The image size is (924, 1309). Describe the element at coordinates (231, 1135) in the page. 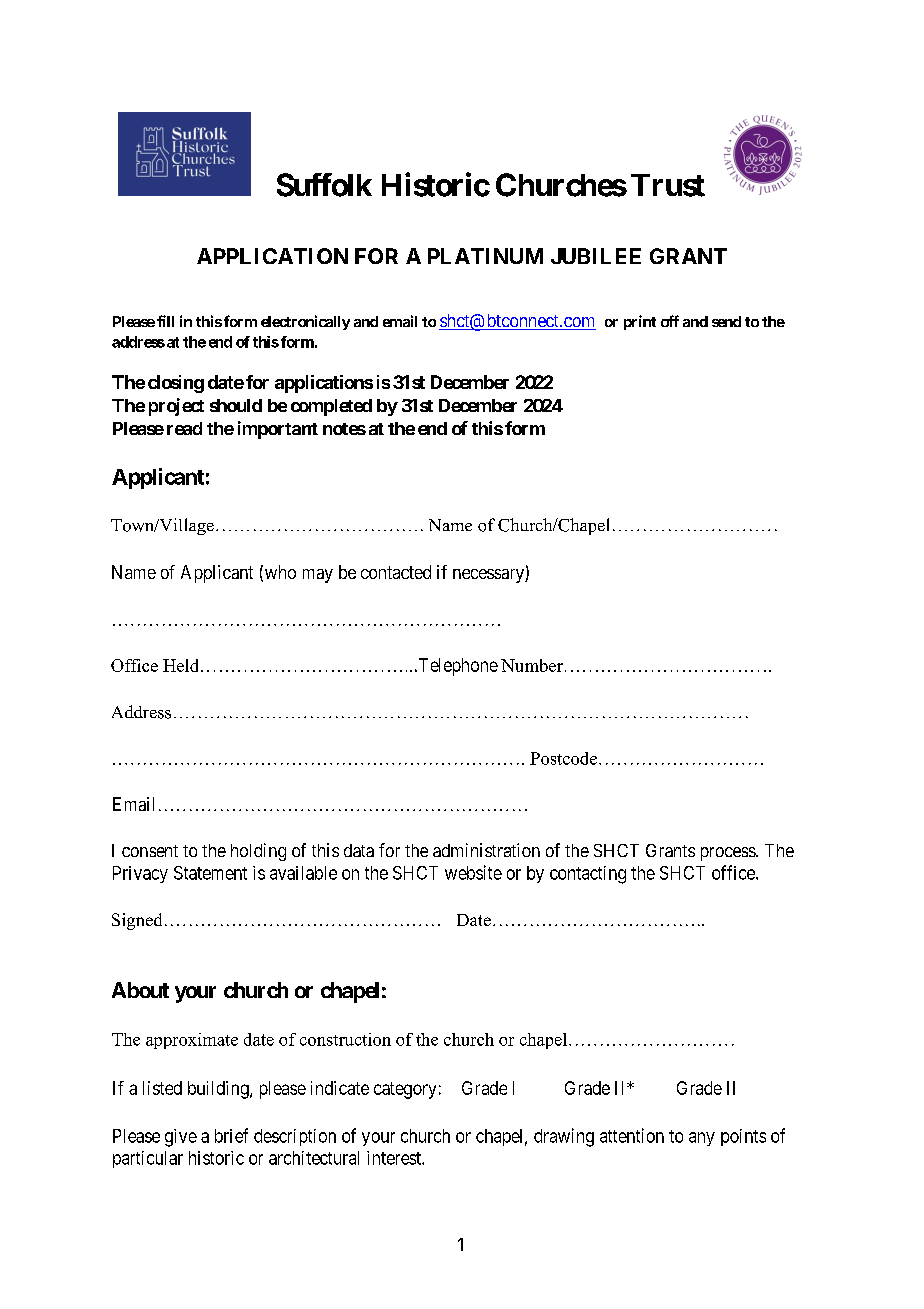

I see `brief` at that location.
